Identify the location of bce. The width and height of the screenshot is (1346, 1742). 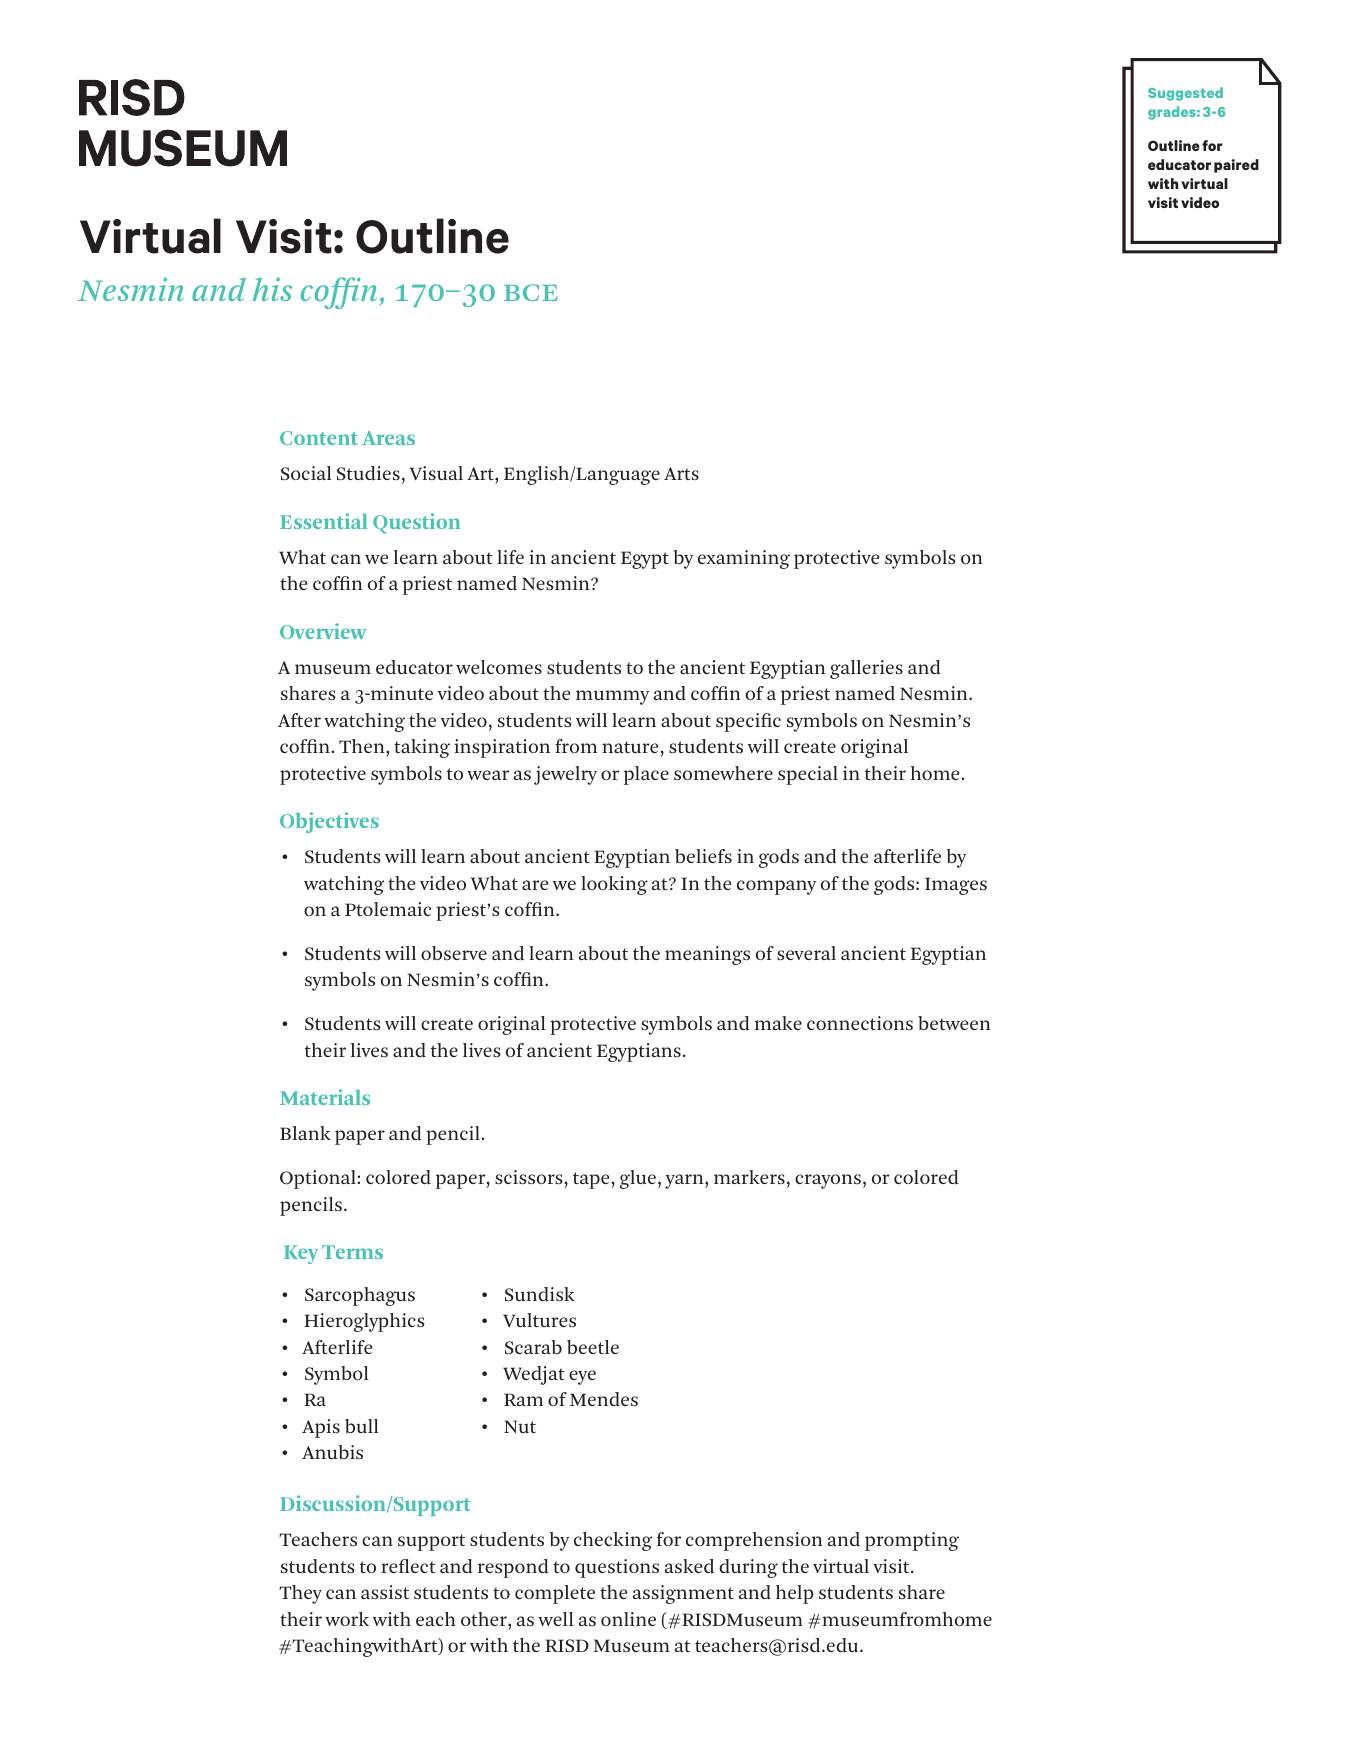
(531, 292).
